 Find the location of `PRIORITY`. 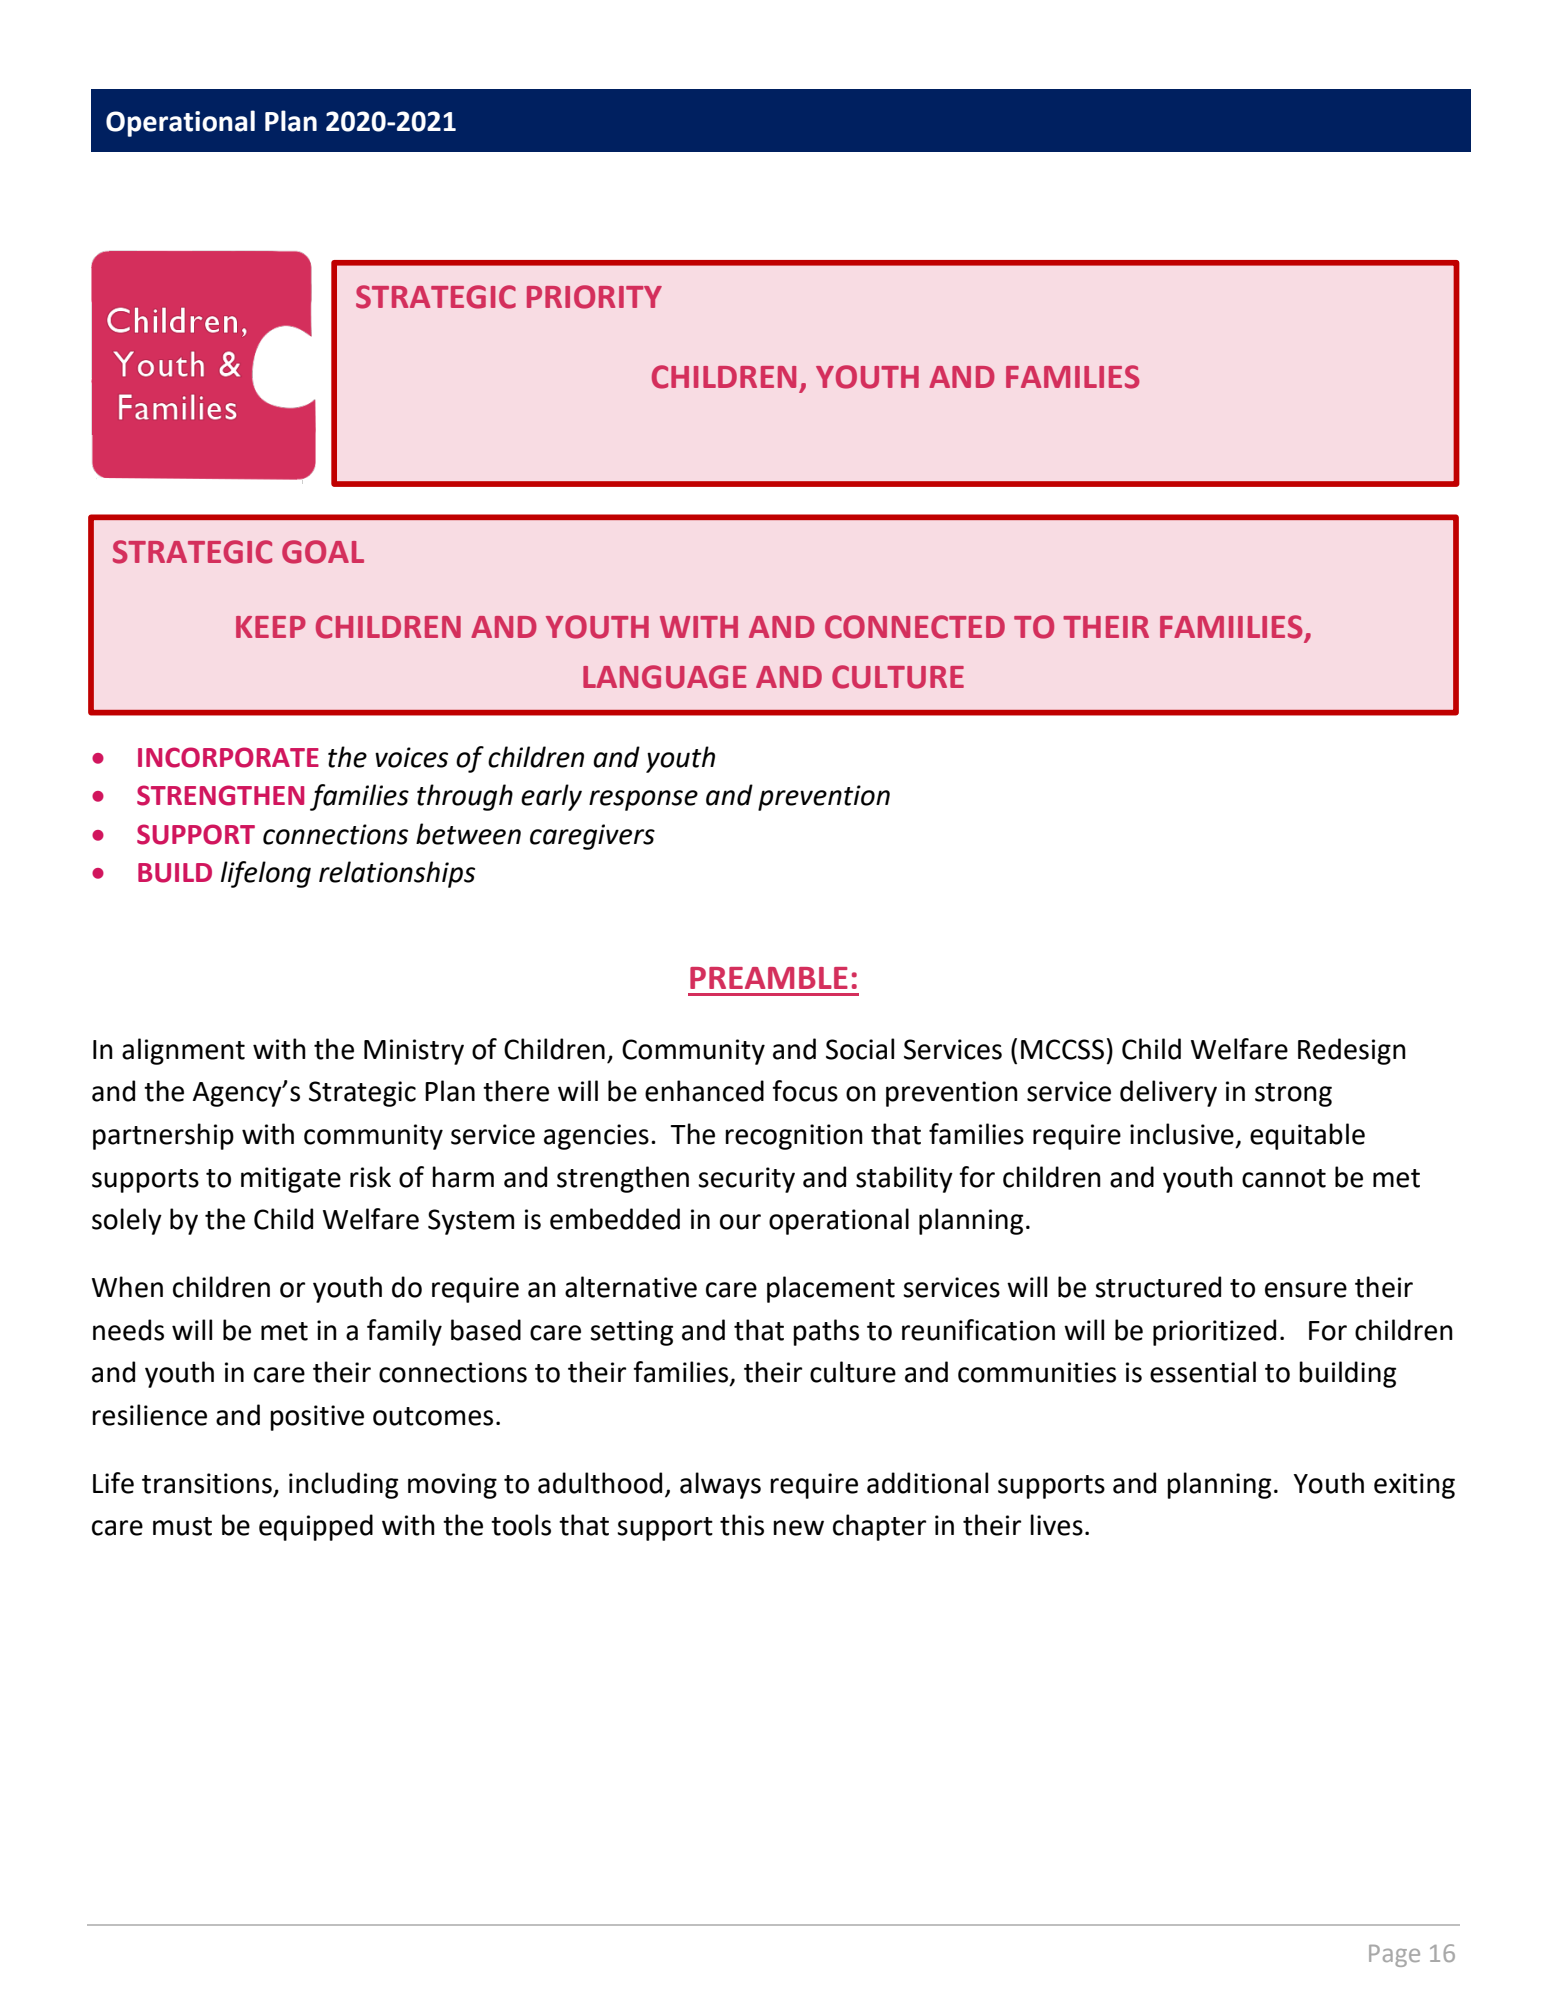

PRIORITY is located at coordinates (594, 297).
